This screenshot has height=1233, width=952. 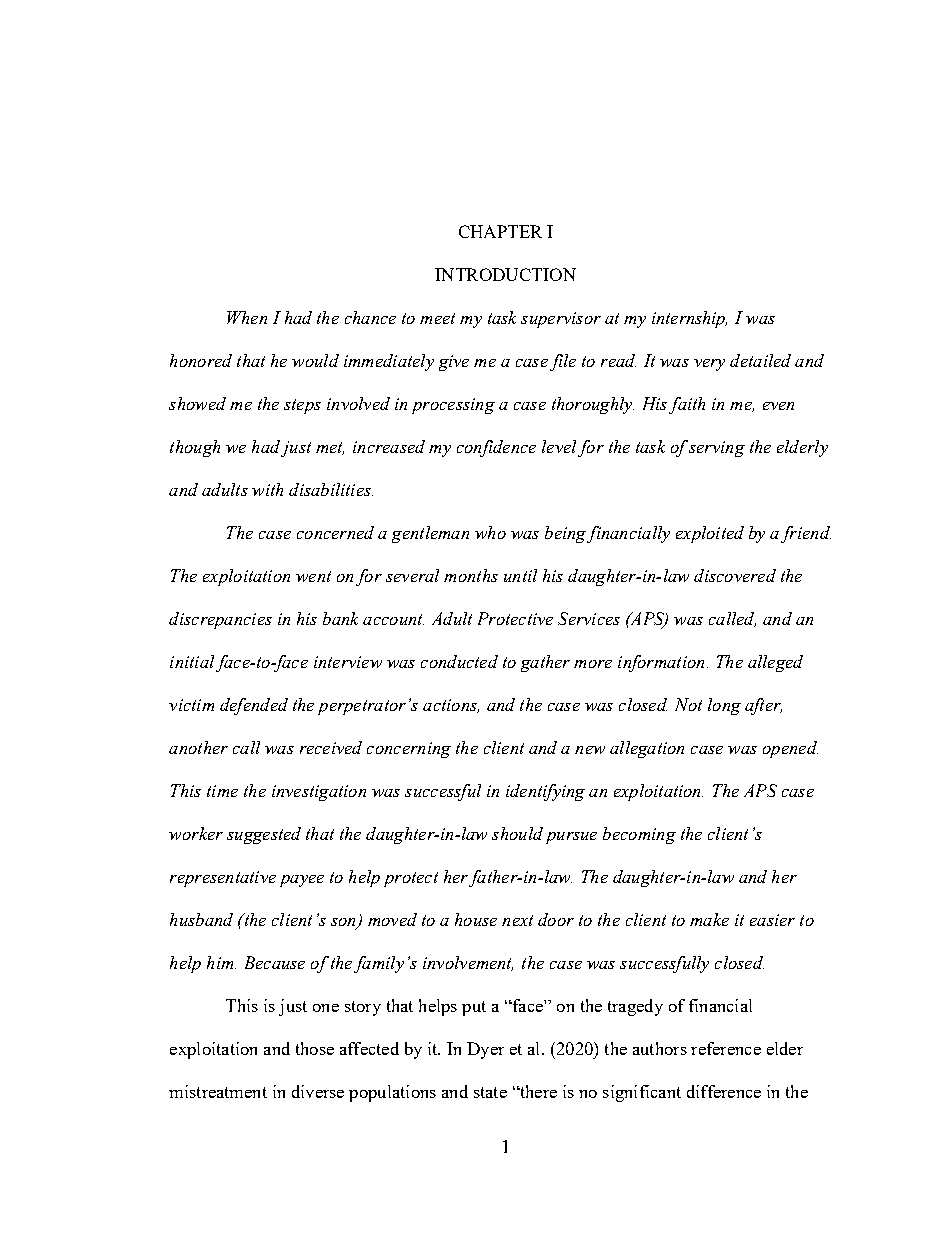 I want to click on mistreatment, so click(x=218, y=1091).
